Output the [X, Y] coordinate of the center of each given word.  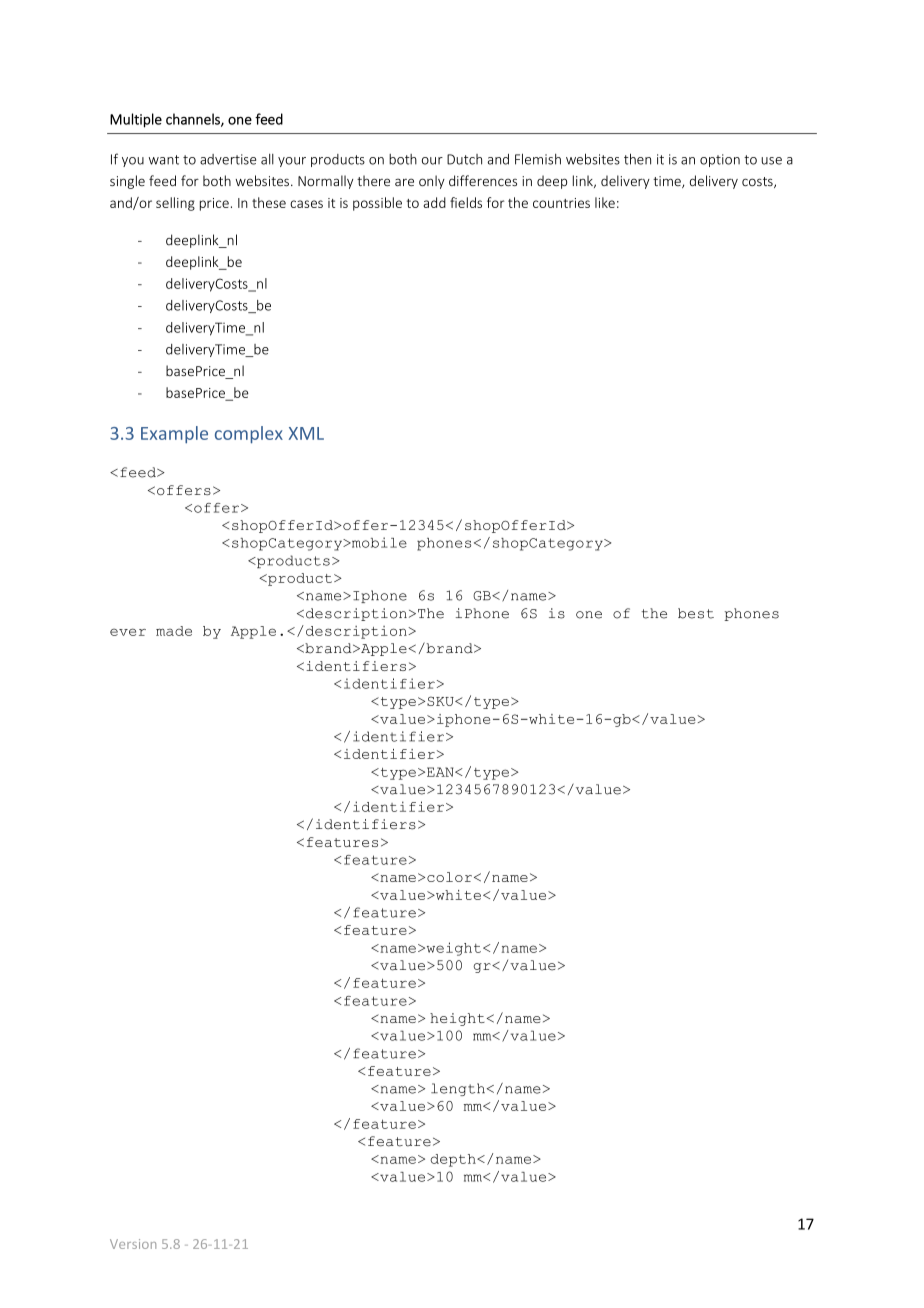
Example [174, 435]
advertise [228, 159]
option [720, 160]
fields [466, 202]
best [696, 613]
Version [133, 1244]
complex [249, 435]
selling [175, 204]
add [434, 202]
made [174, 631]
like [605, 202]
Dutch [464, 159]
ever [128, 632]
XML [306, 433]
